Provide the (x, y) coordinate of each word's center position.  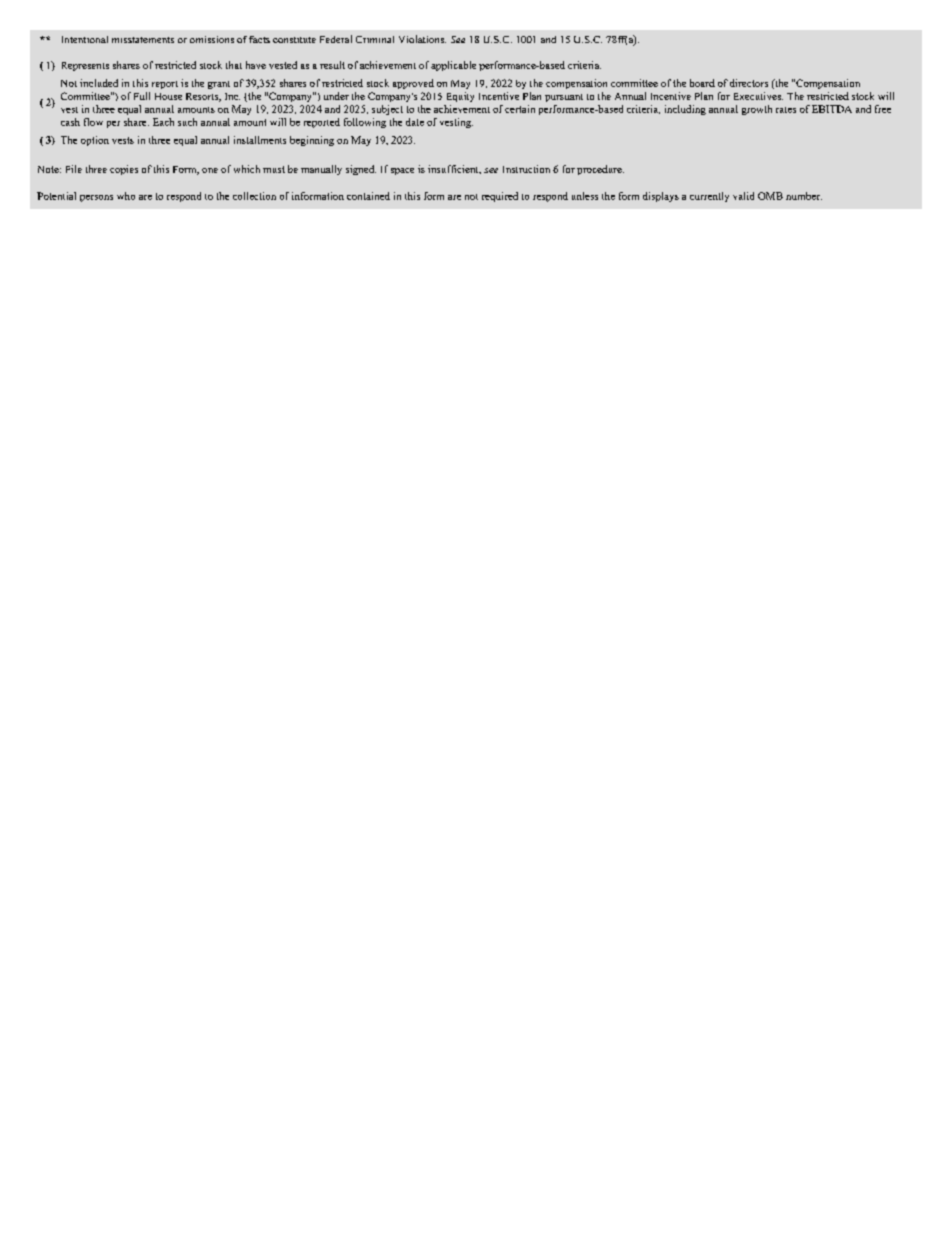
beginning (312, 141)
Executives (758, 96)
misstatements (143, 40)
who (126, 196)
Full (142, 96)
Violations (422, 39)
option (95, 141)
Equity (460, 97)
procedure (600, 170)
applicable (453, 66)
